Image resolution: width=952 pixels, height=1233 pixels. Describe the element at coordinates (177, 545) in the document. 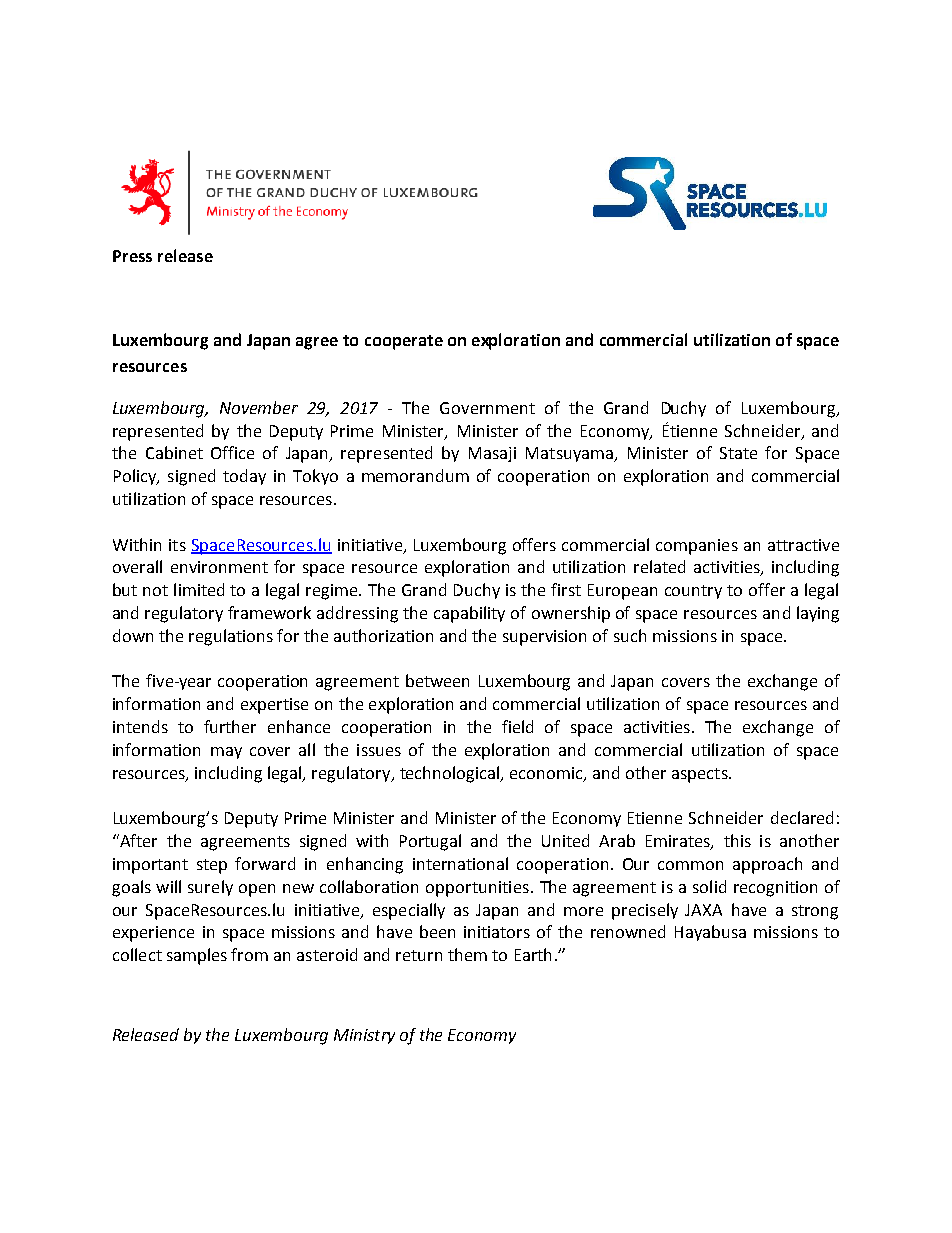

I see `its` at that location.
